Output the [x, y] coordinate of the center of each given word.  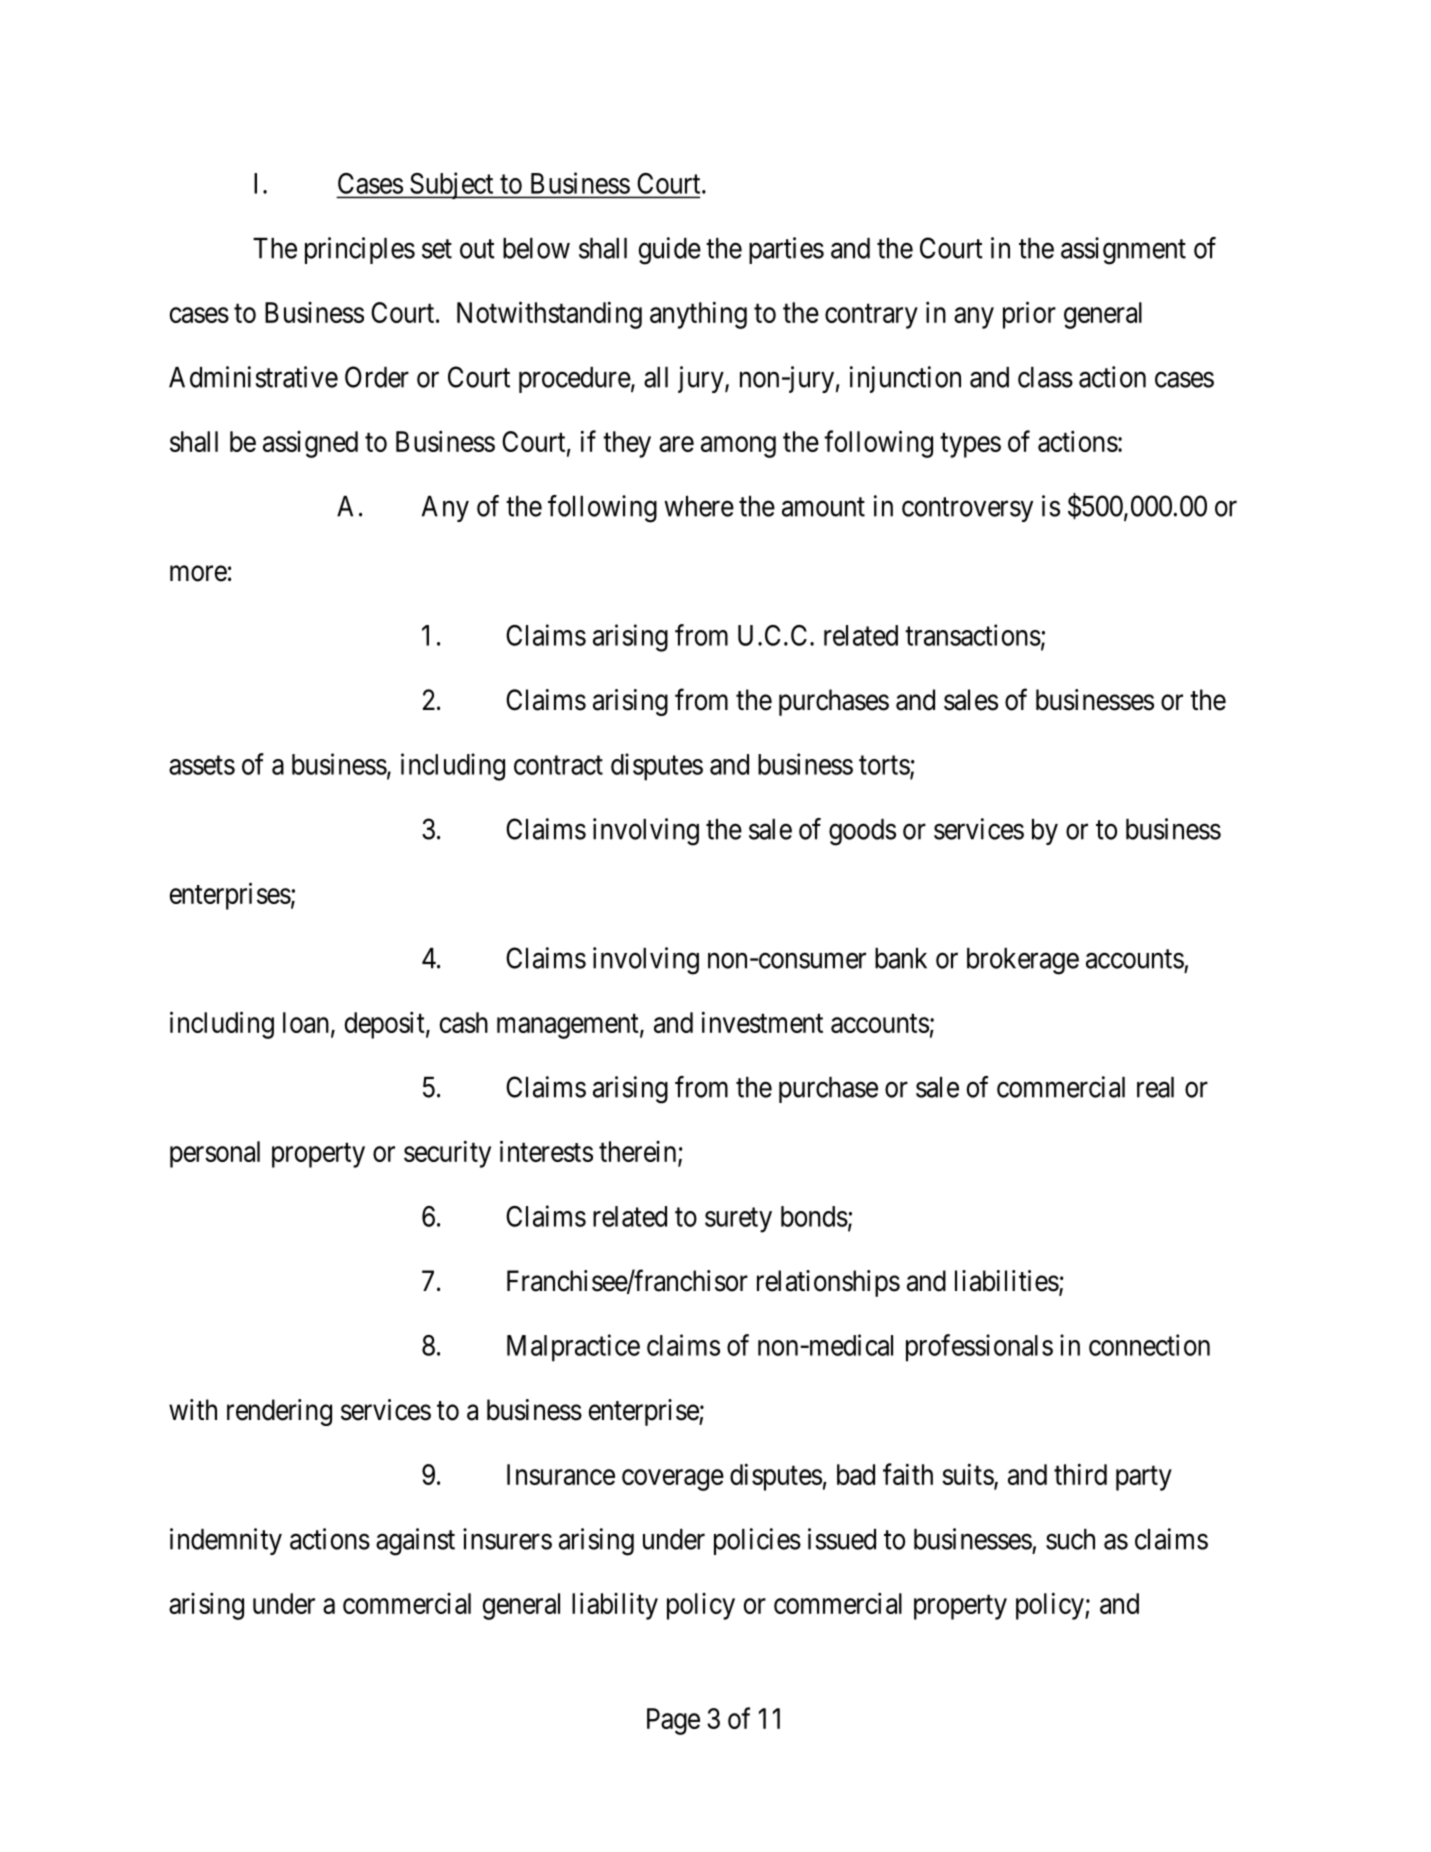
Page [673, 1721]
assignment [1123, 251]
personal [215, 1154]
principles [360, 250]
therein [639, 1153]
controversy [967, 510]
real [1155, 1087]
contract [558, 765]
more [198, 574]
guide [669, 251]
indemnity [226, 1541]
